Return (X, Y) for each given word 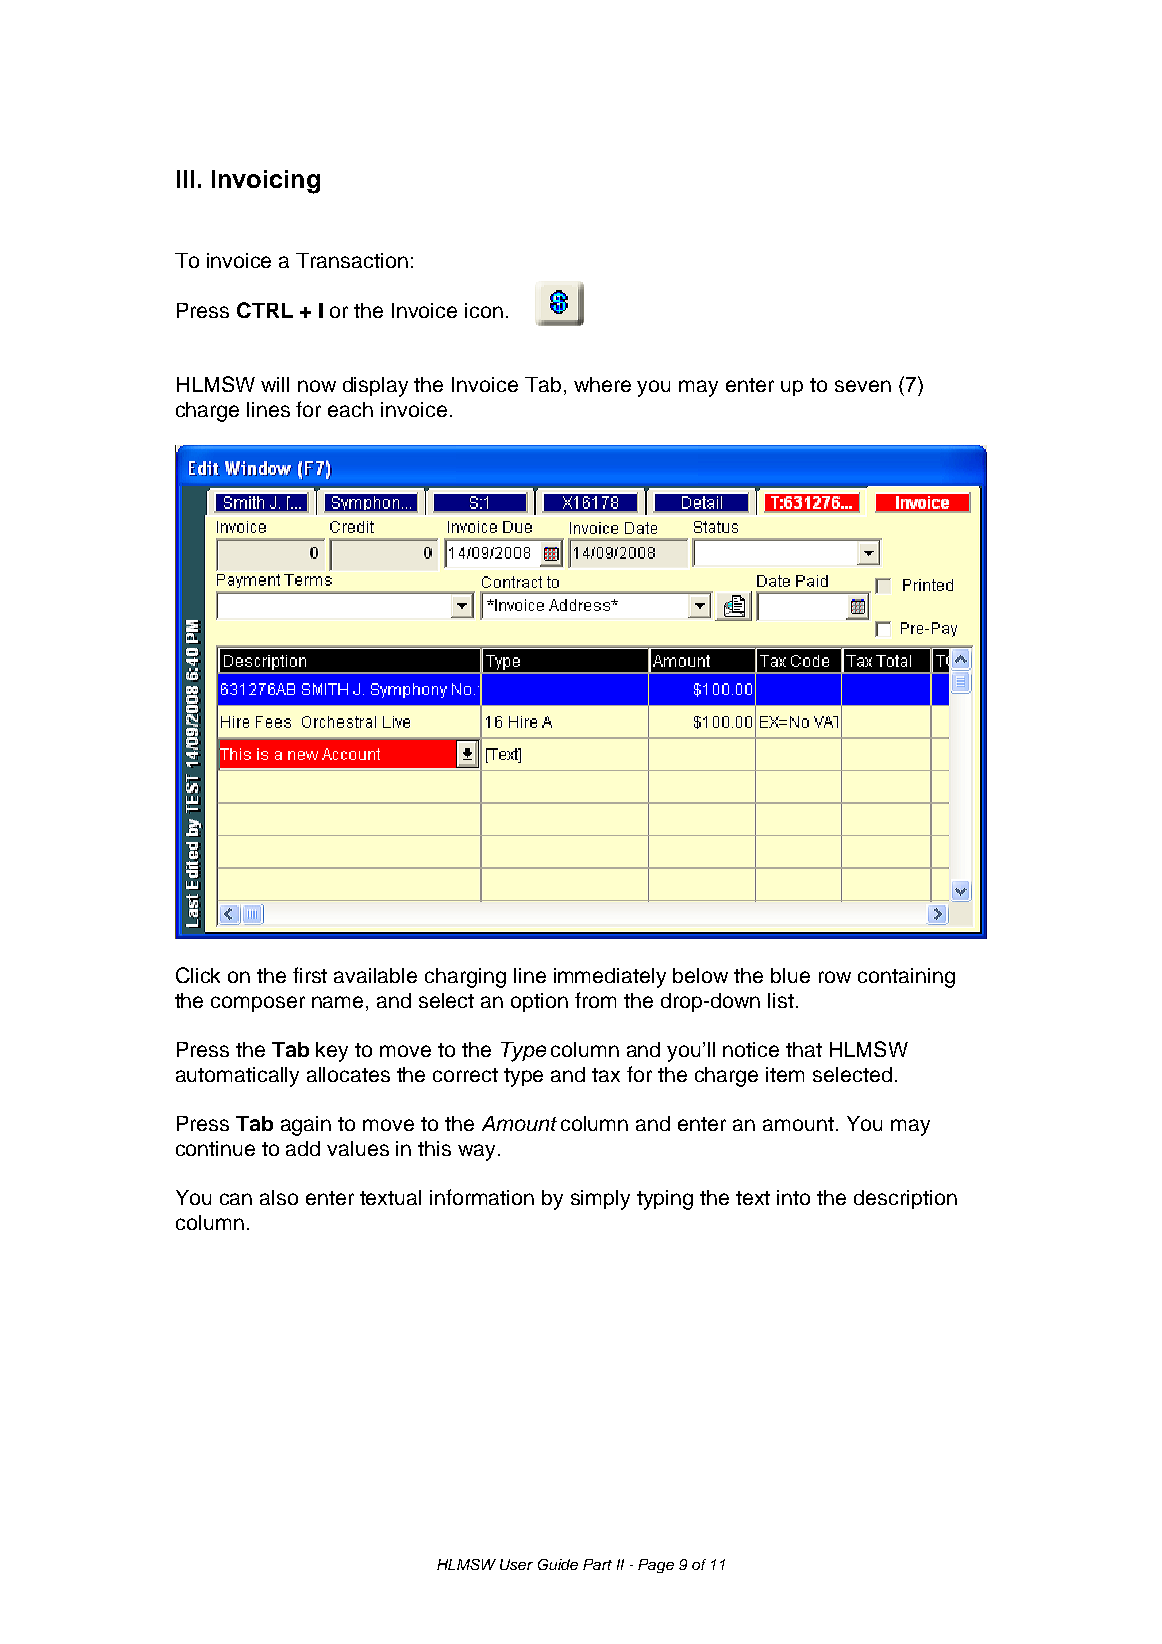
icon (484, 310)
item (785, 1074)
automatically (237, 1077)
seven (863, 386)
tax (606, 1075)
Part (597, 1564)
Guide (558, 1564)
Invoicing (266, 182)
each (350, 409)
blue (790, 975)
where (602, 384)
